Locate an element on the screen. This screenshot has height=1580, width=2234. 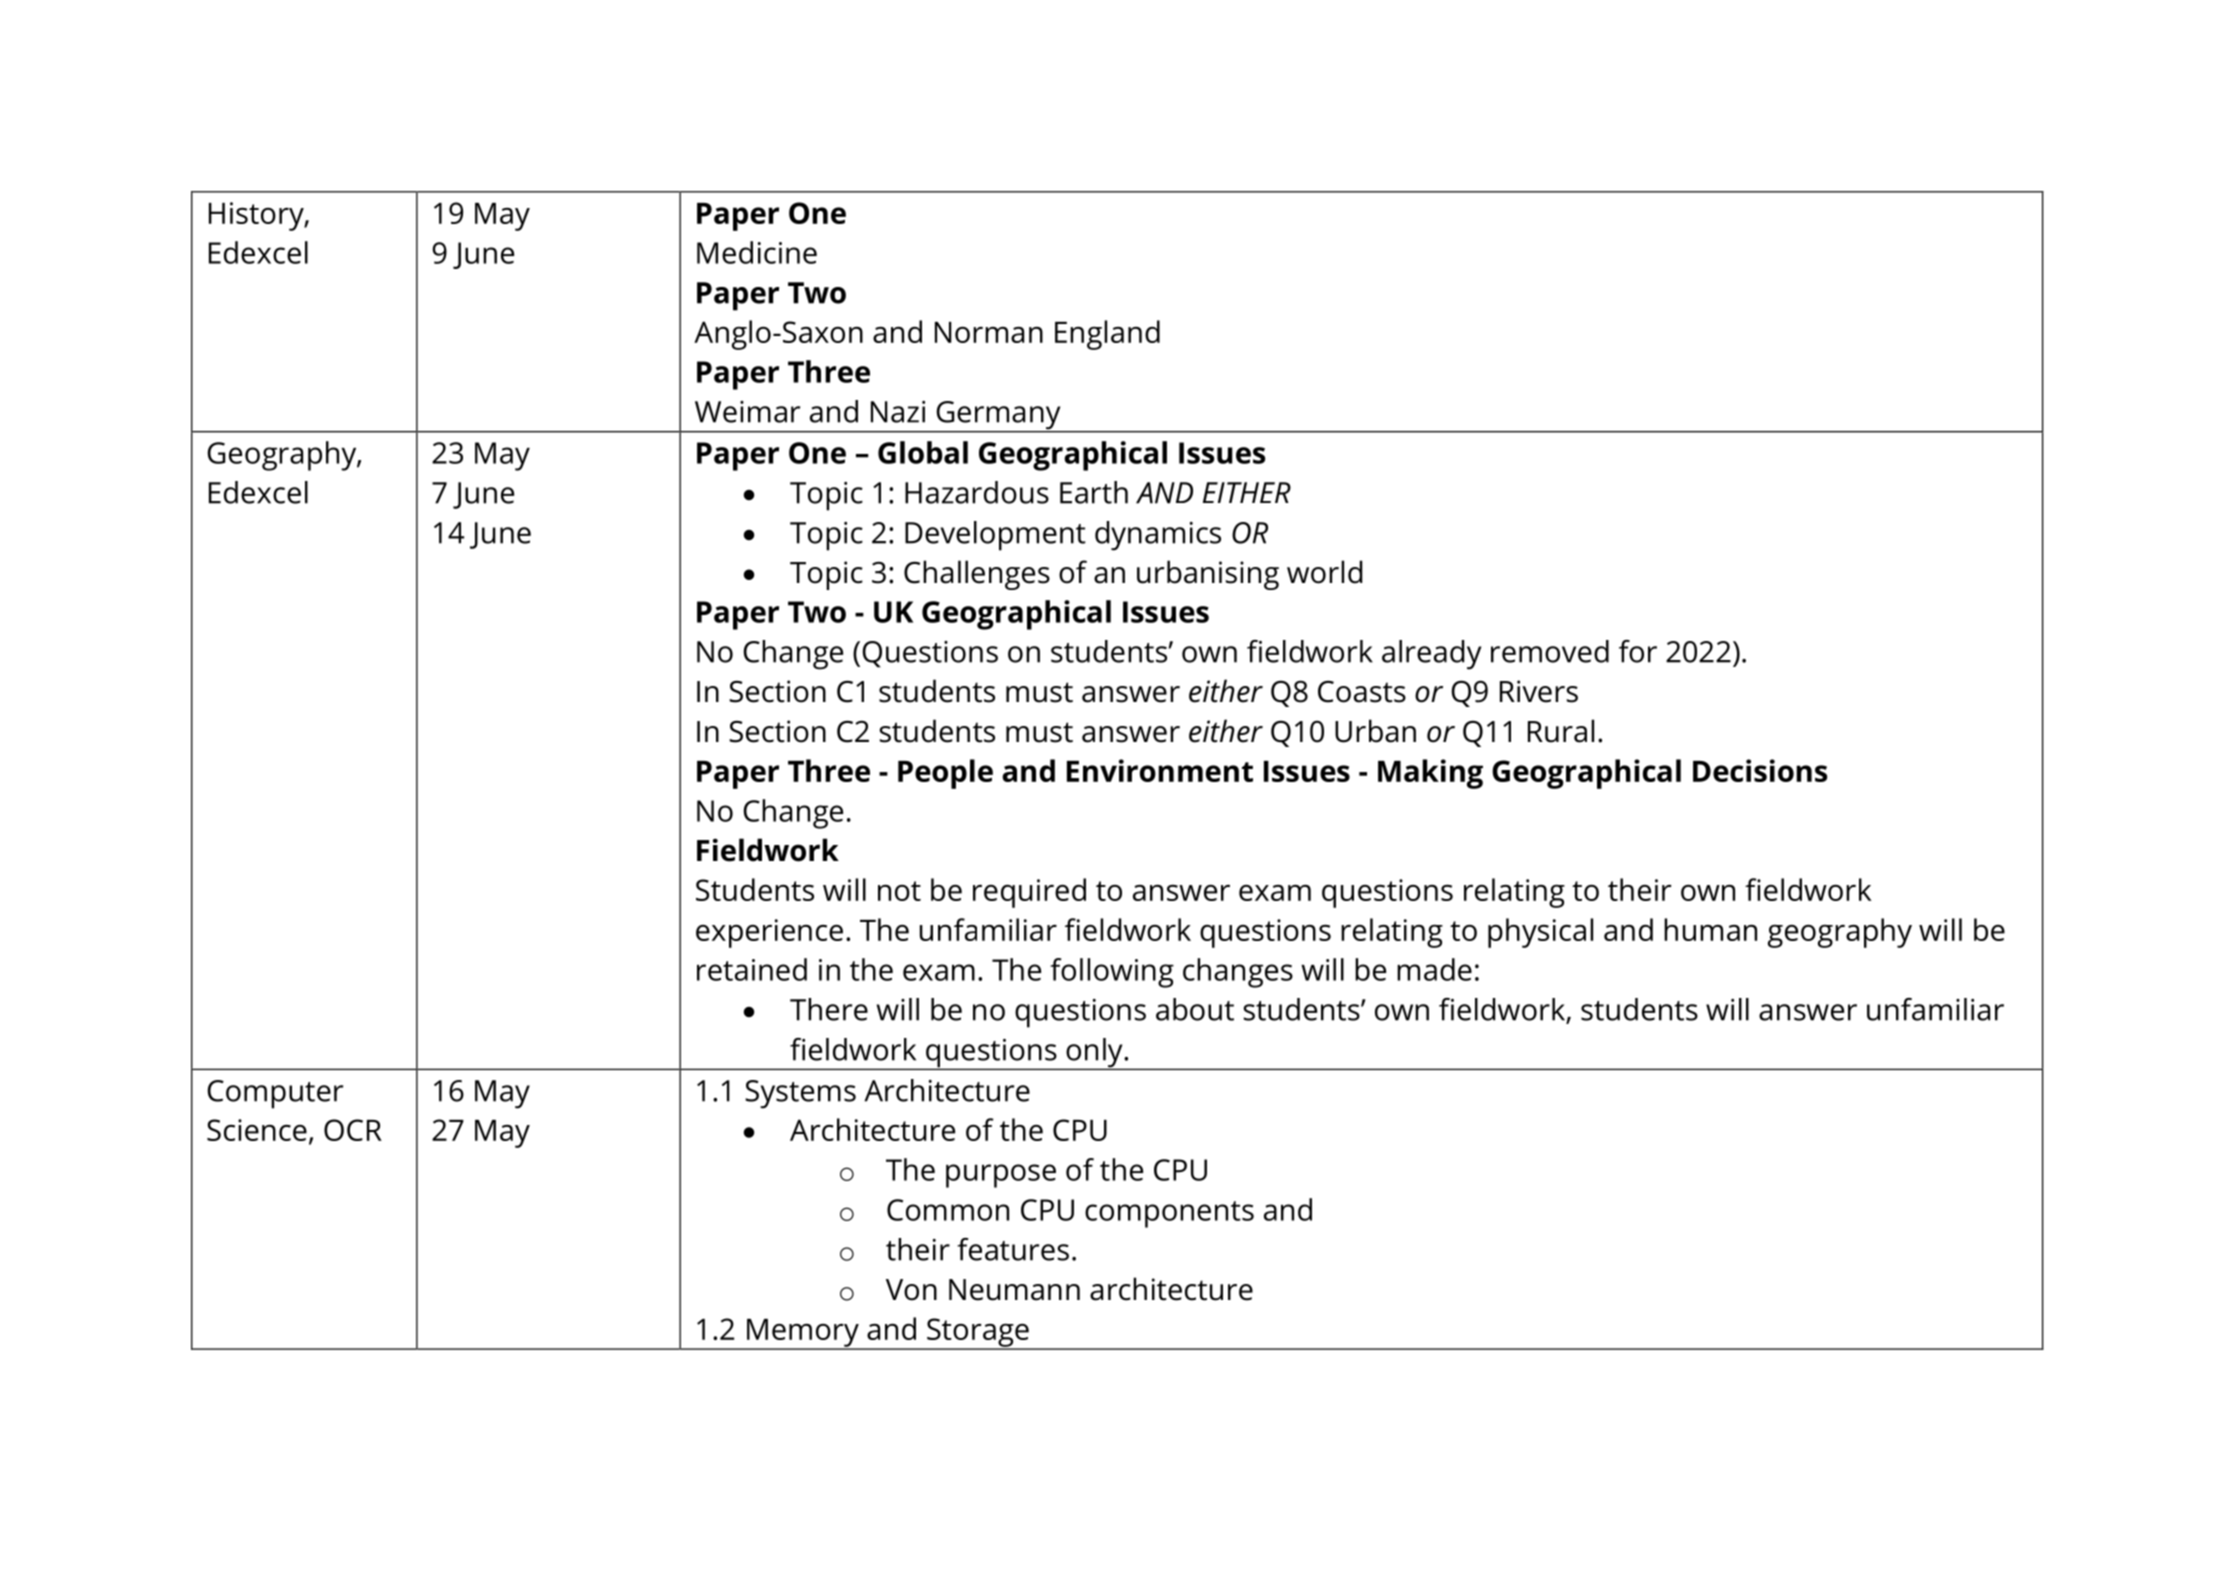
Neumann is located at coordinates (1014, 1290).
